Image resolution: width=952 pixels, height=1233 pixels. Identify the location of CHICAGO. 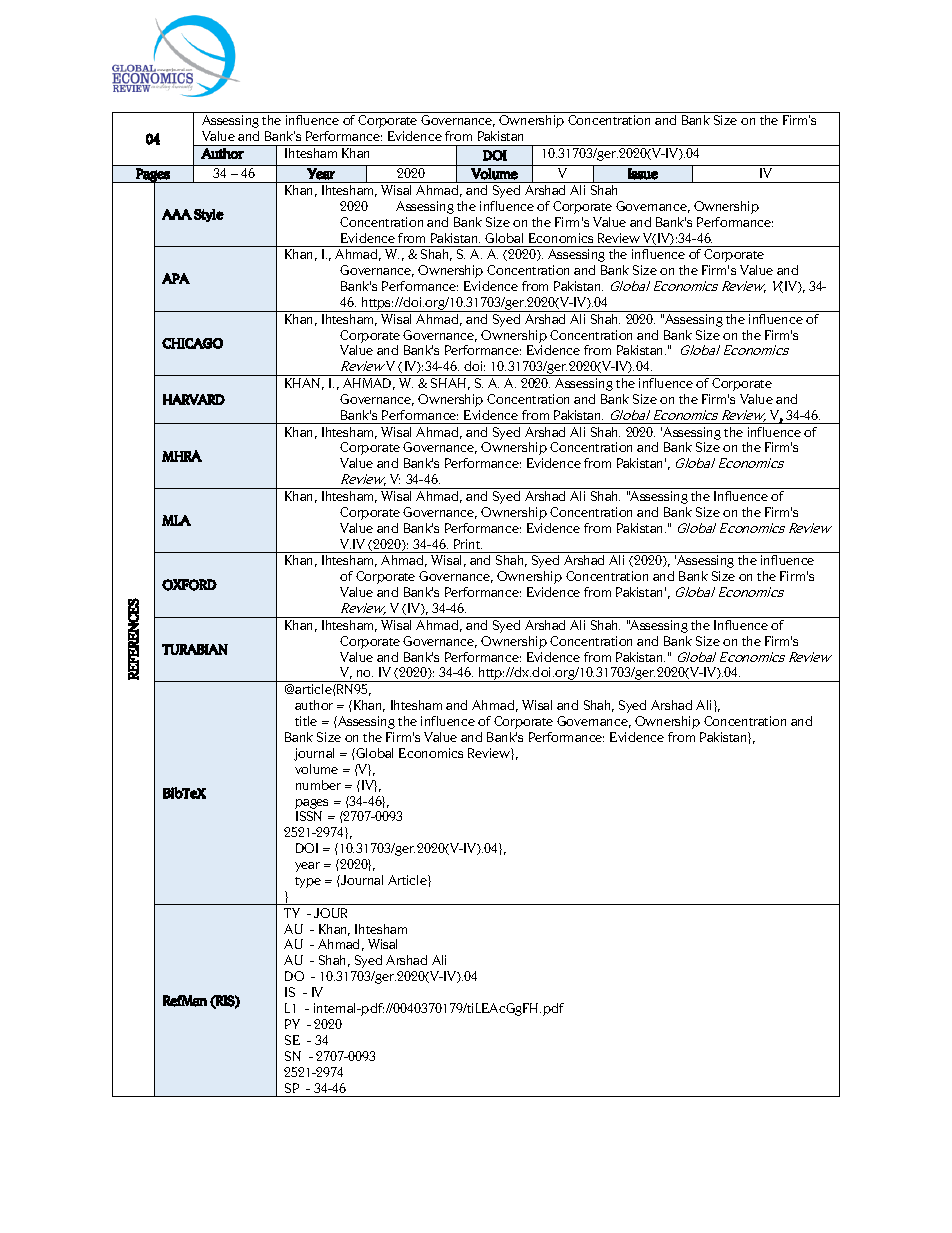
(192, 343).
